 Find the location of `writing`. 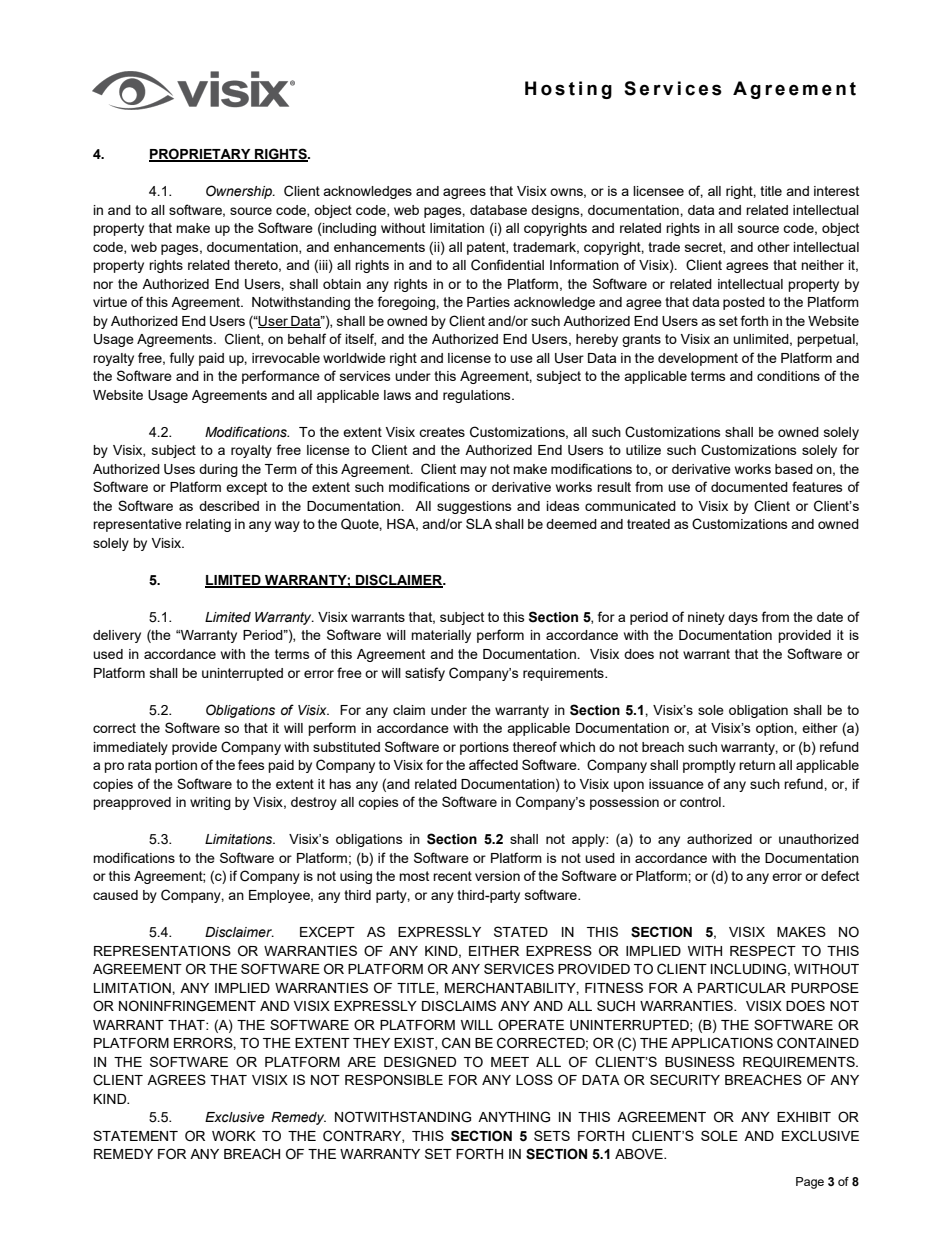

writing is located at coordinates (210, 803).
